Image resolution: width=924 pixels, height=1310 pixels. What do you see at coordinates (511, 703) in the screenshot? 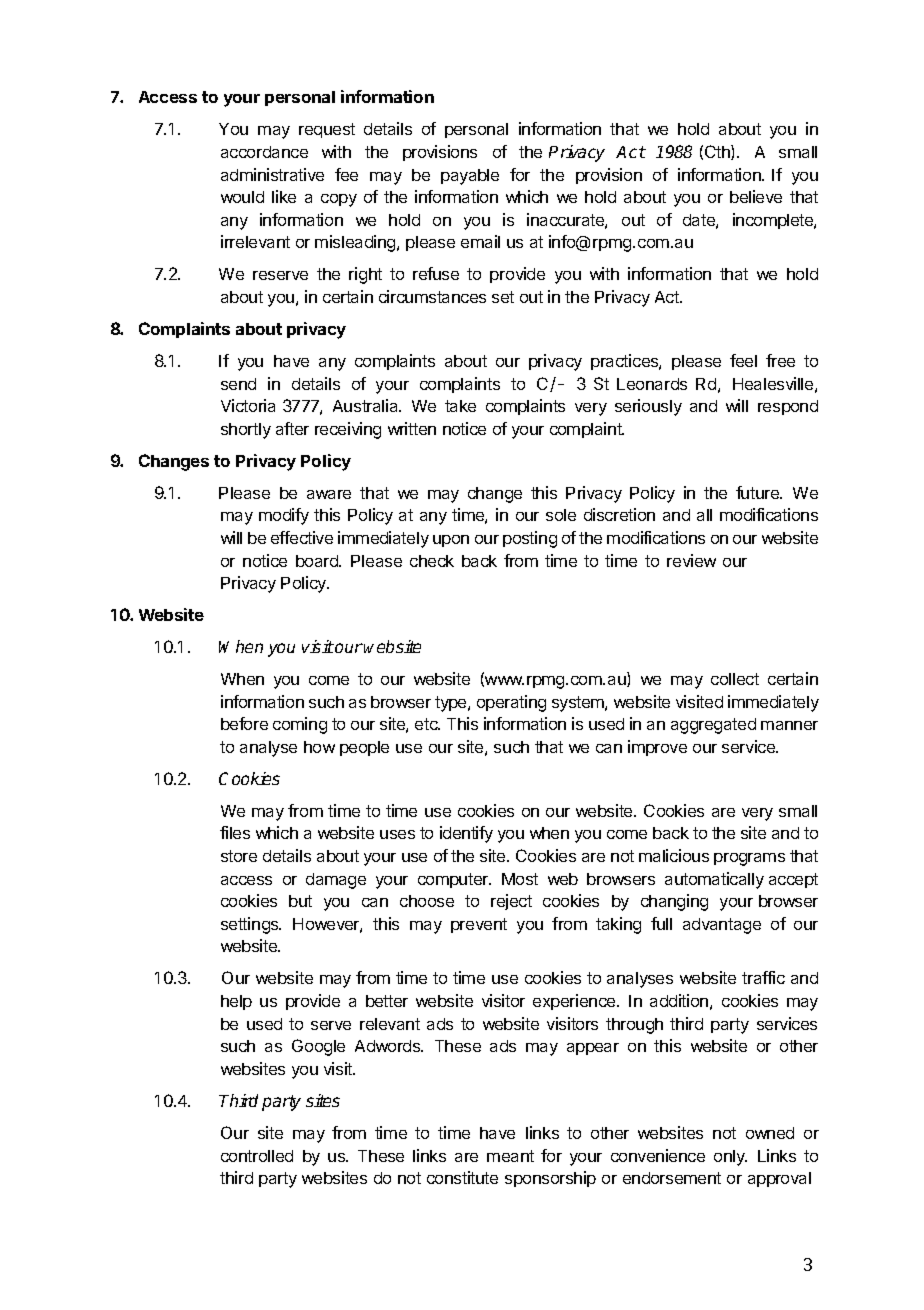
I see `operating` at bounding box center [511, 703].
